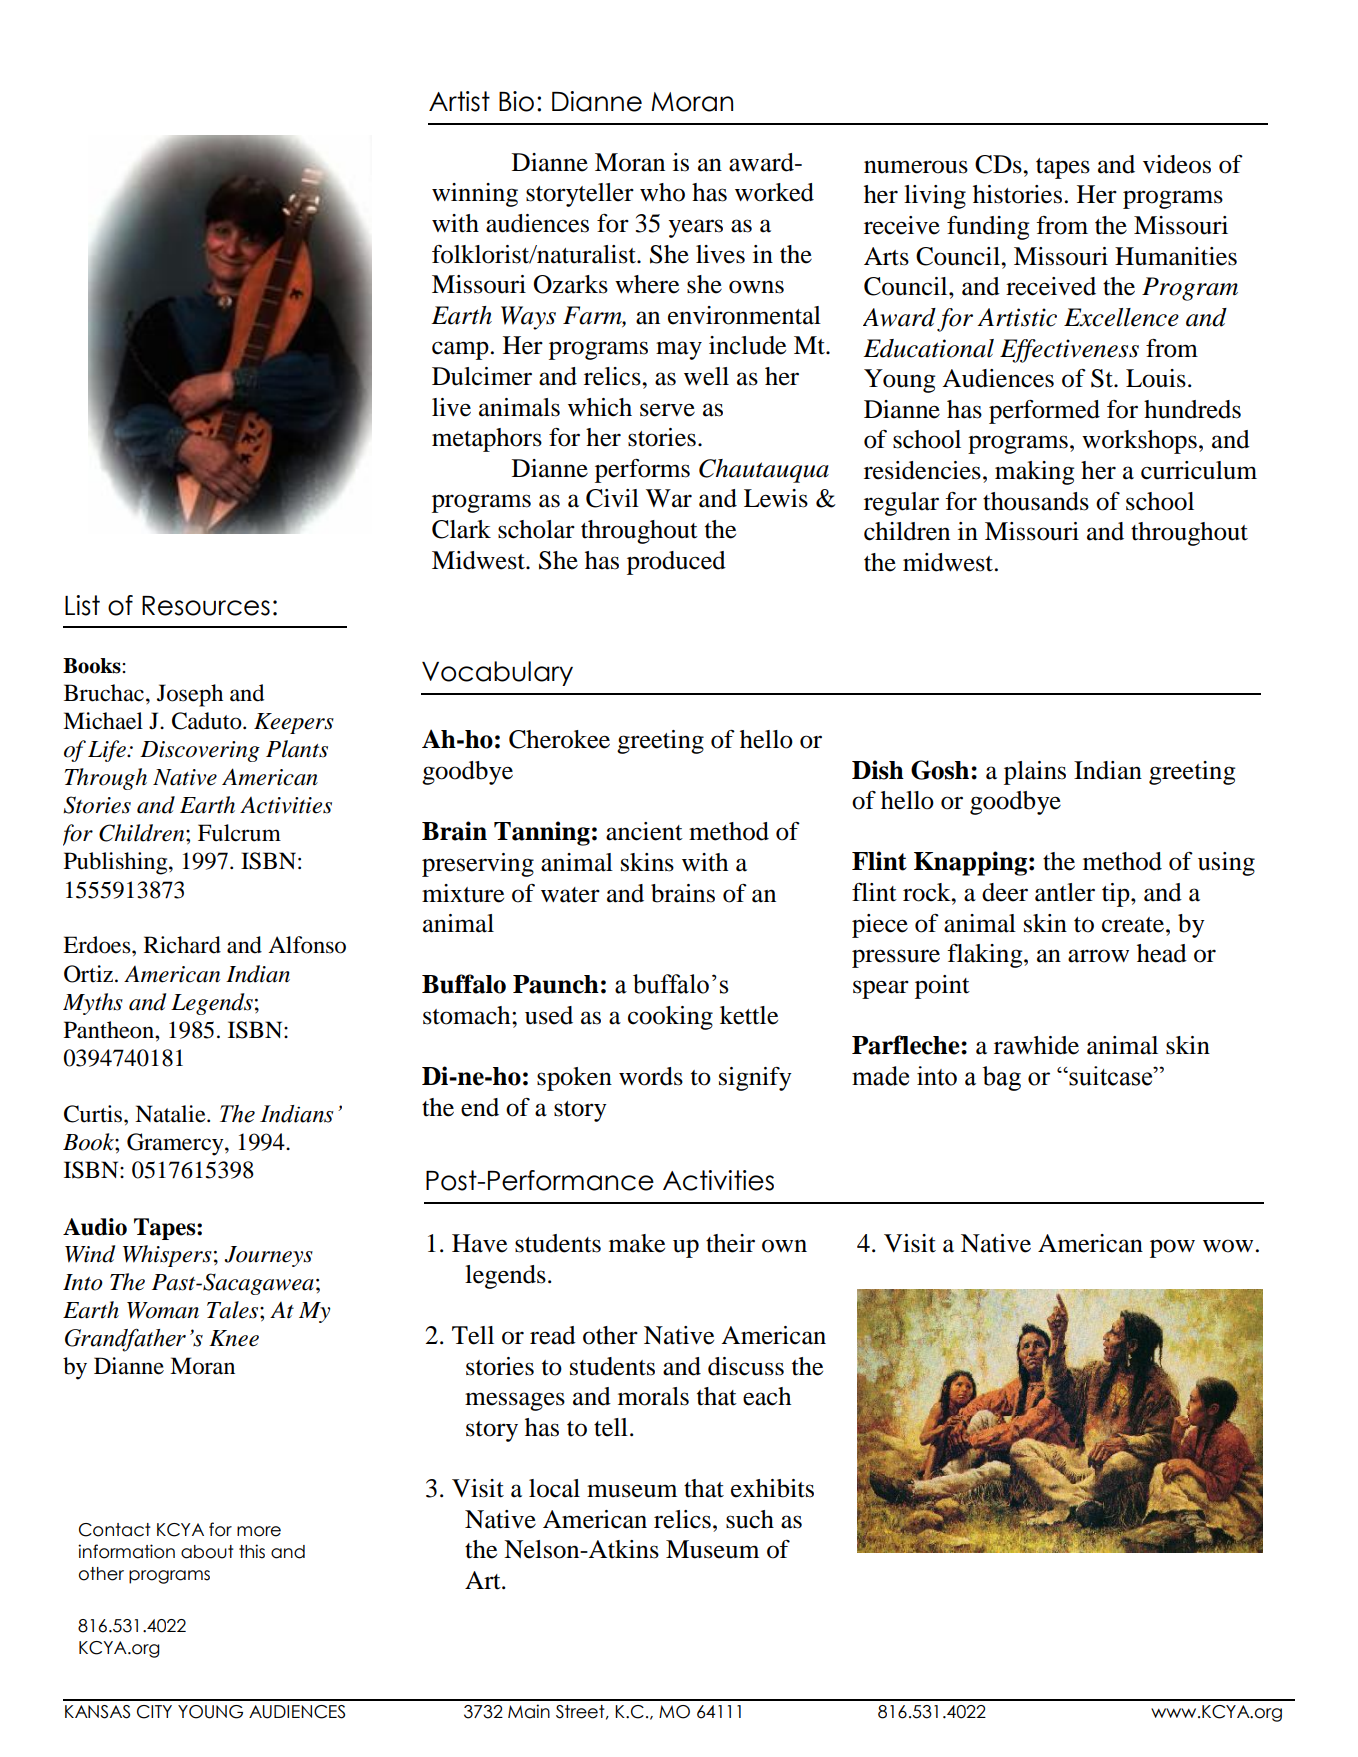 This screenshot has height=1757, width=1358. What do you see at coordinates (171, 1114) in the screenshot?
I see `Natalie` at bounding box center [171, 1114].
